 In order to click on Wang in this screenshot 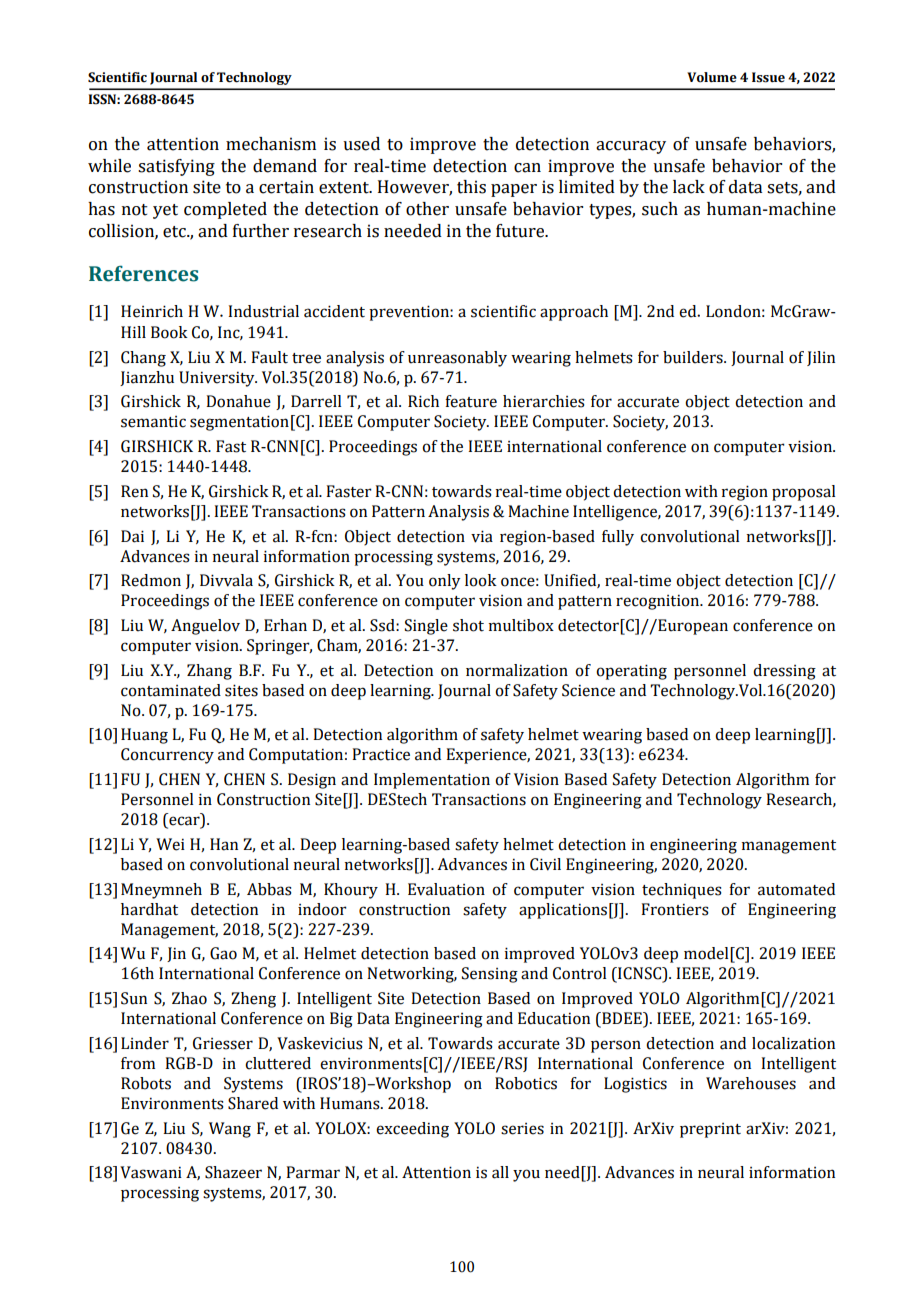, I will do `click(230, 1130)`.
